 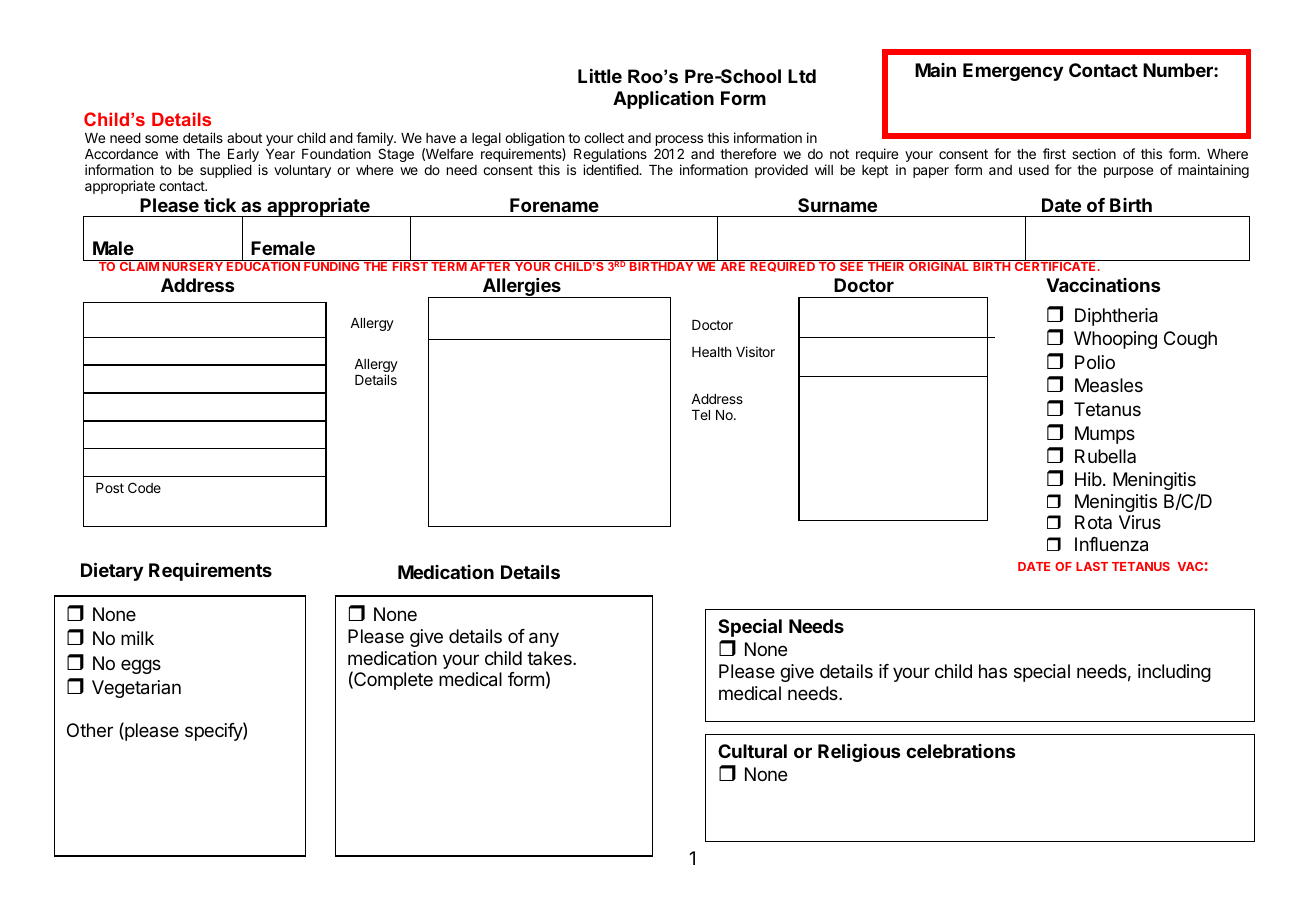 I want to click on about, so click(x=244, y=138).
